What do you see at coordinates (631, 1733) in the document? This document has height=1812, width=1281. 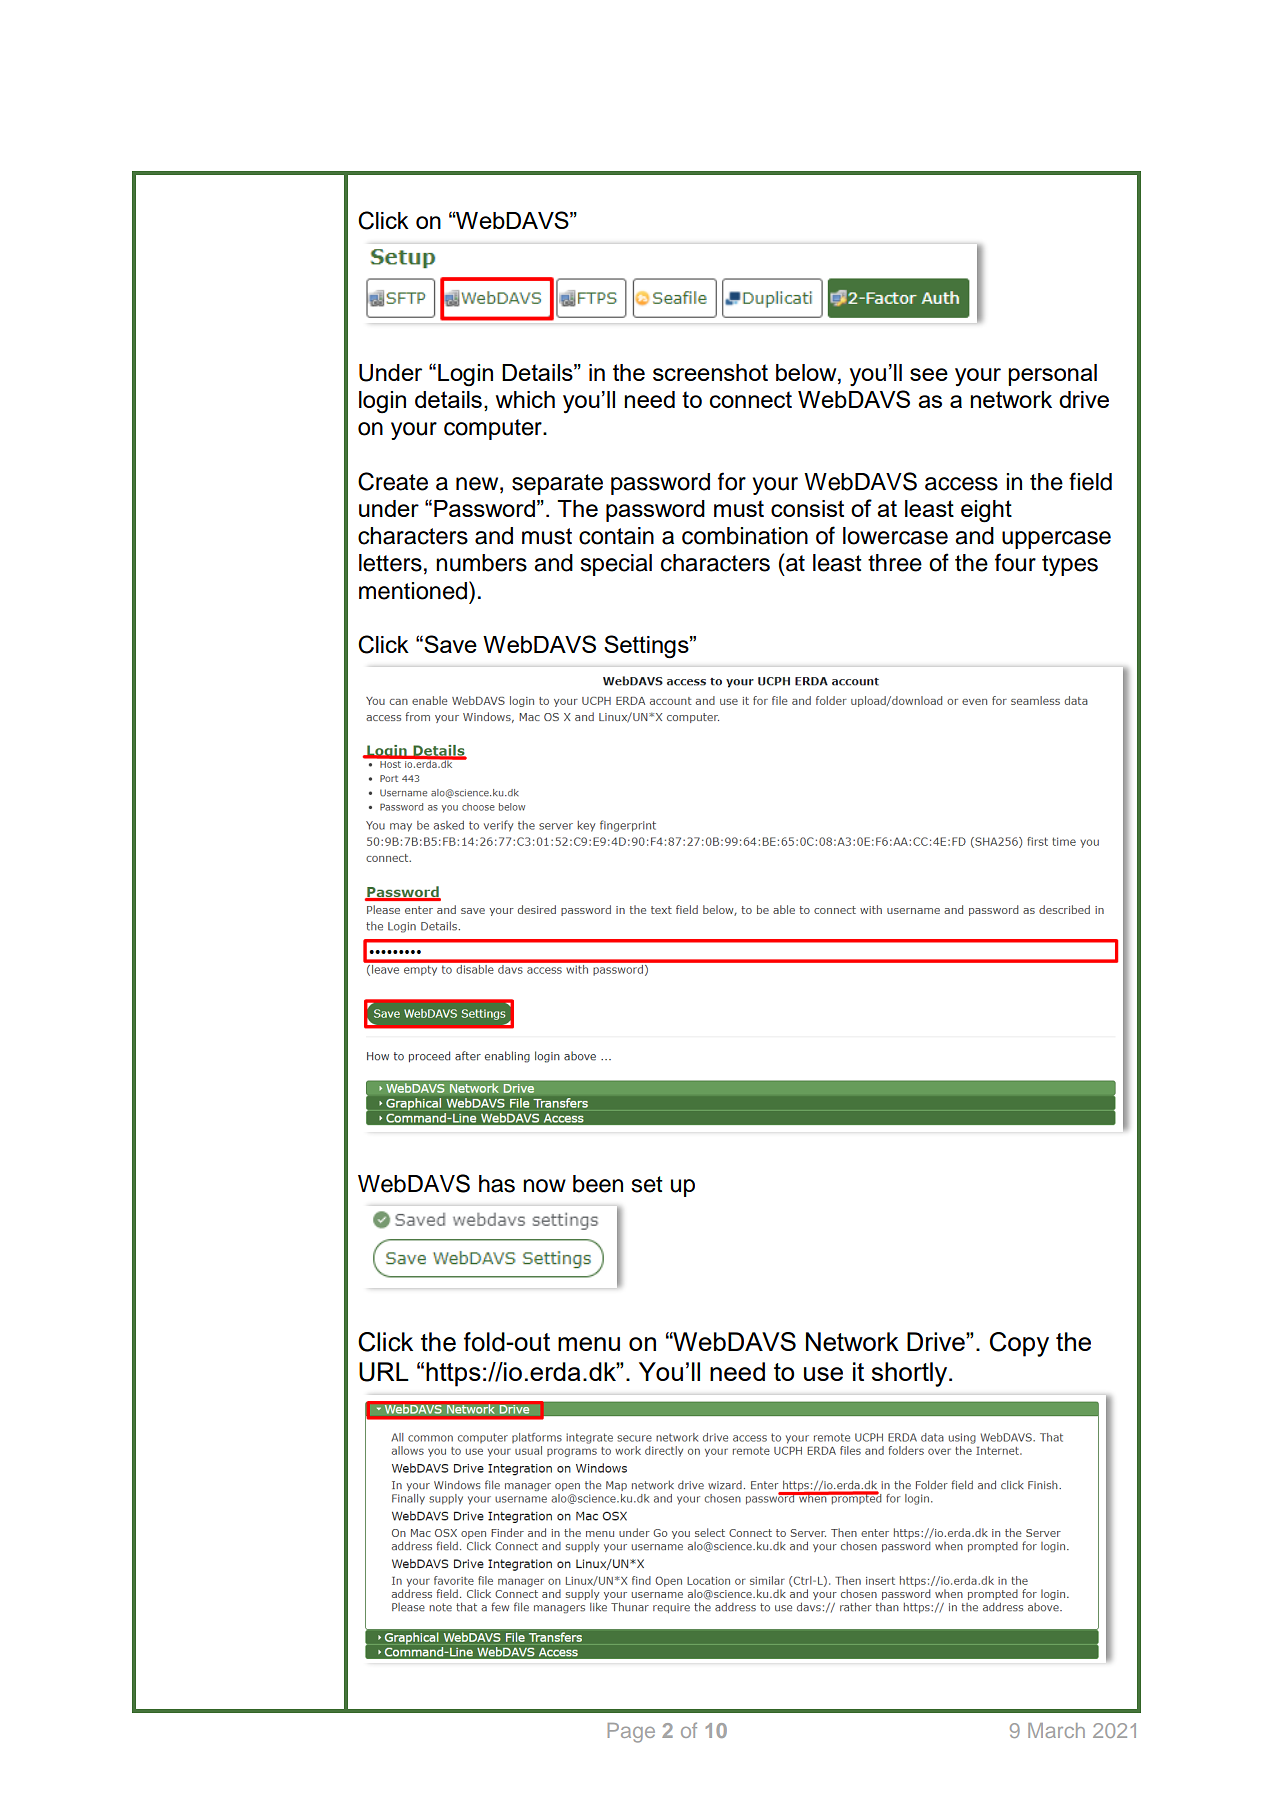 I see `Page` at bounding box center [631, 1733].
